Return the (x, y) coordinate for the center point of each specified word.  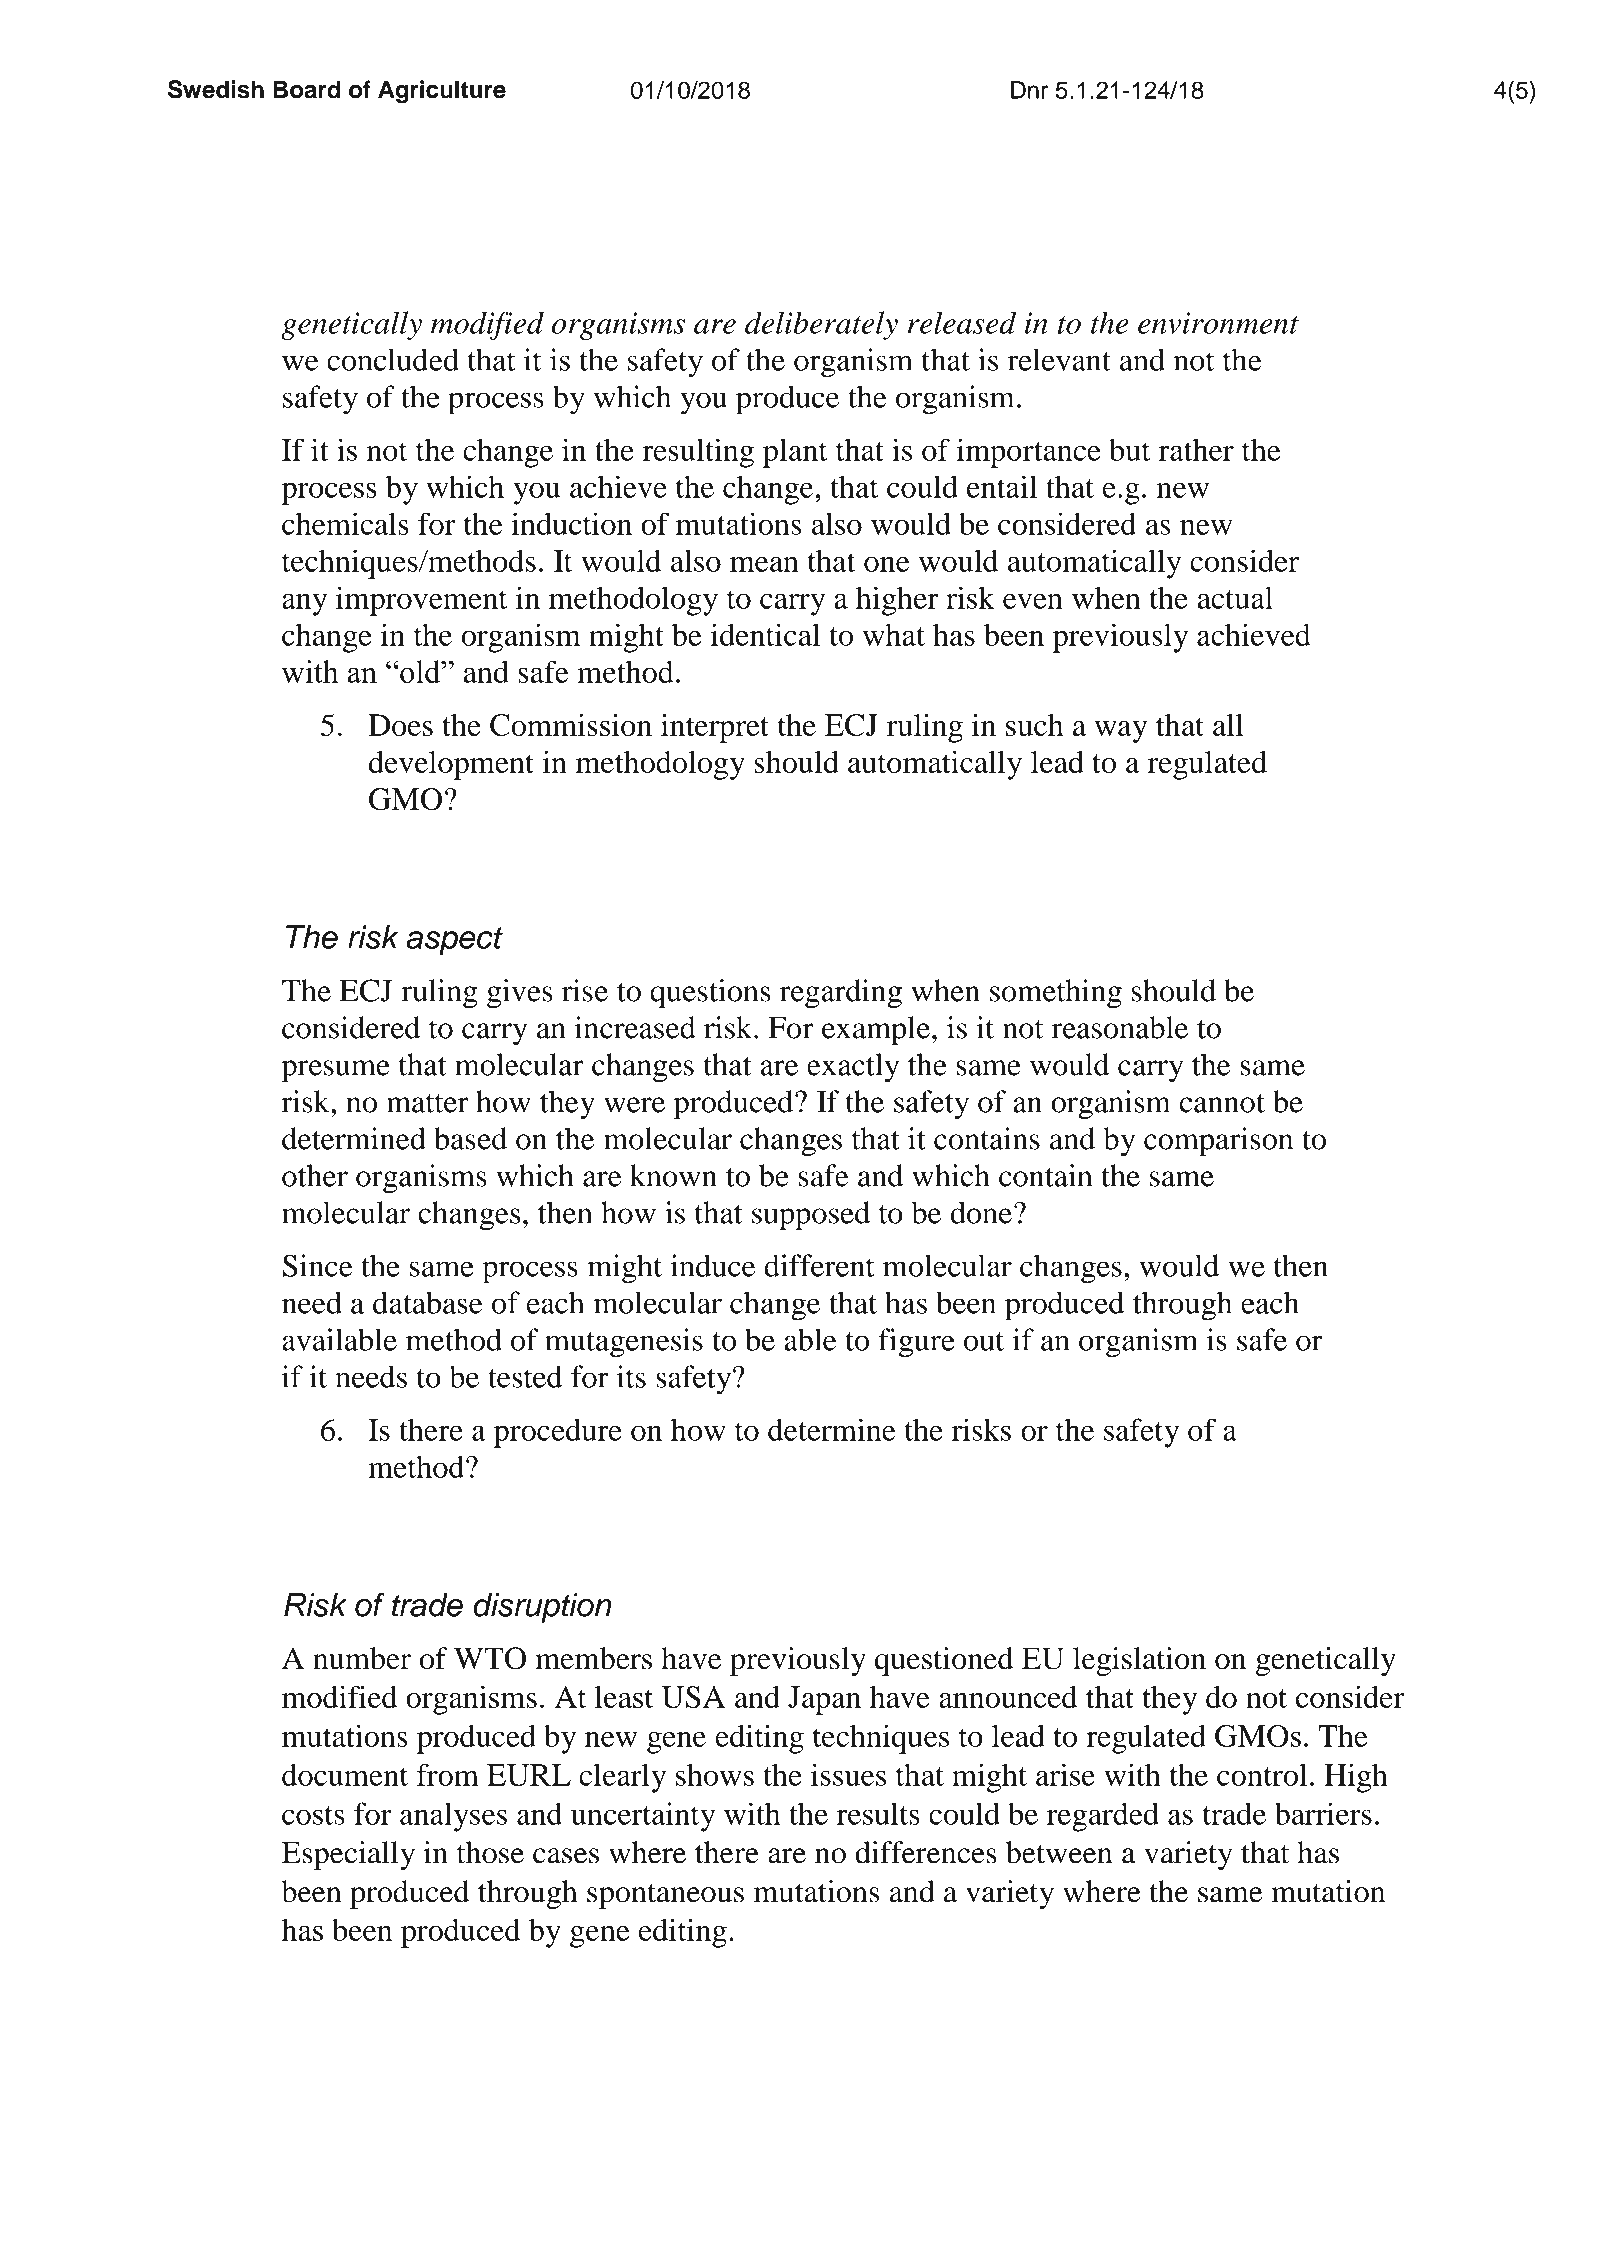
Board (306, 89)
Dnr (1029, 90)
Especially (348, 1855)
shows (715, 1774)
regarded (1103, 1817)
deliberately (821, 325)
